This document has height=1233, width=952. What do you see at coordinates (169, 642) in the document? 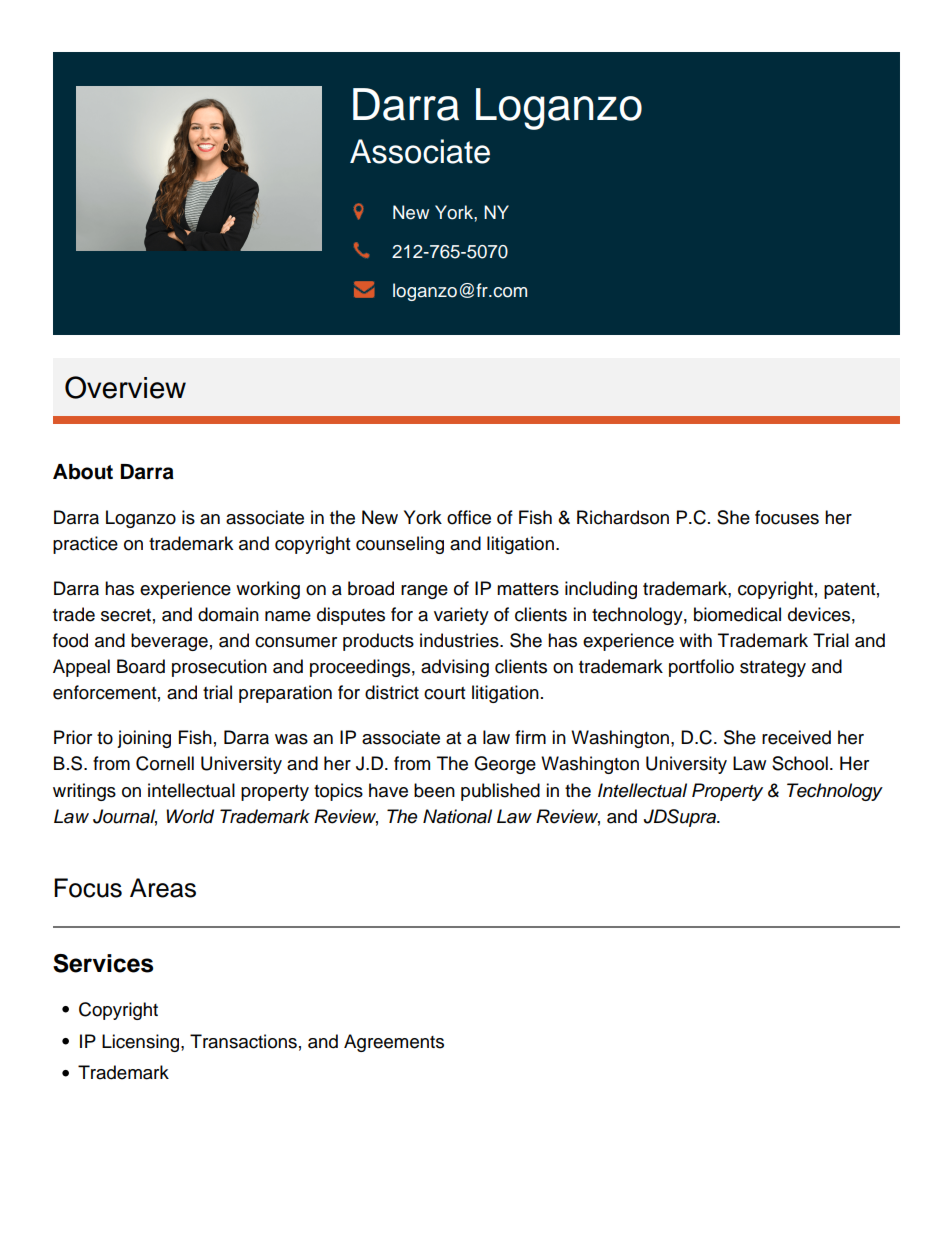
I see `beverage` at bounding box center [169, 642].
